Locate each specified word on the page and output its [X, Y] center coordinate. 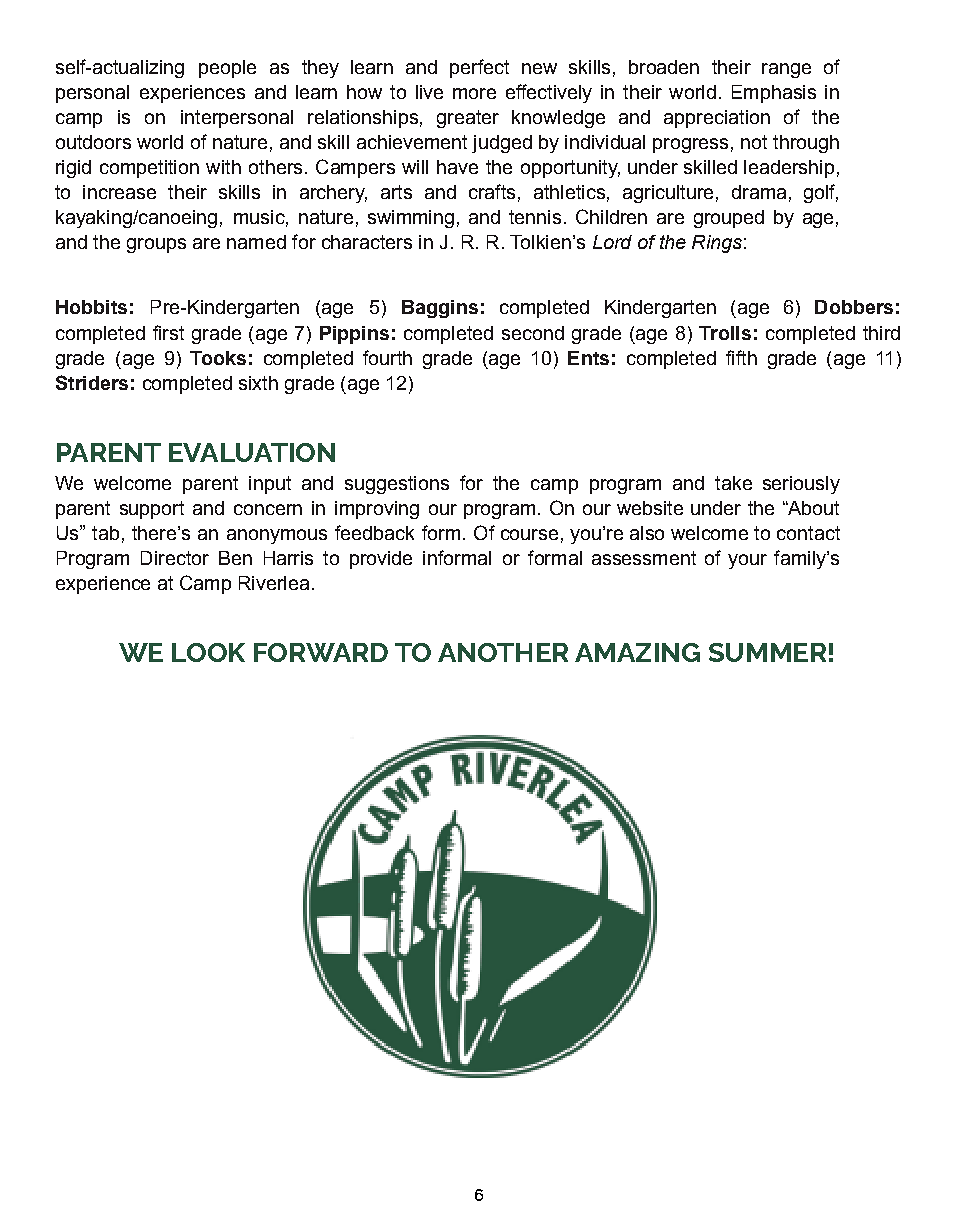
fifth [741, 357]
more [474, 93]
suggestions [397, 485]
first [168, 332]
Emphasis [774, 94]
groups [156, 245]
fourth [387, 357]
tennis [535, 217]
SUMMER [767, 652]
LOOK [208, 652]
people [227, 69]
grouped [729, 219]
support [152, 510]
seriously [801, 485]
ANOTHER [503, 652]
